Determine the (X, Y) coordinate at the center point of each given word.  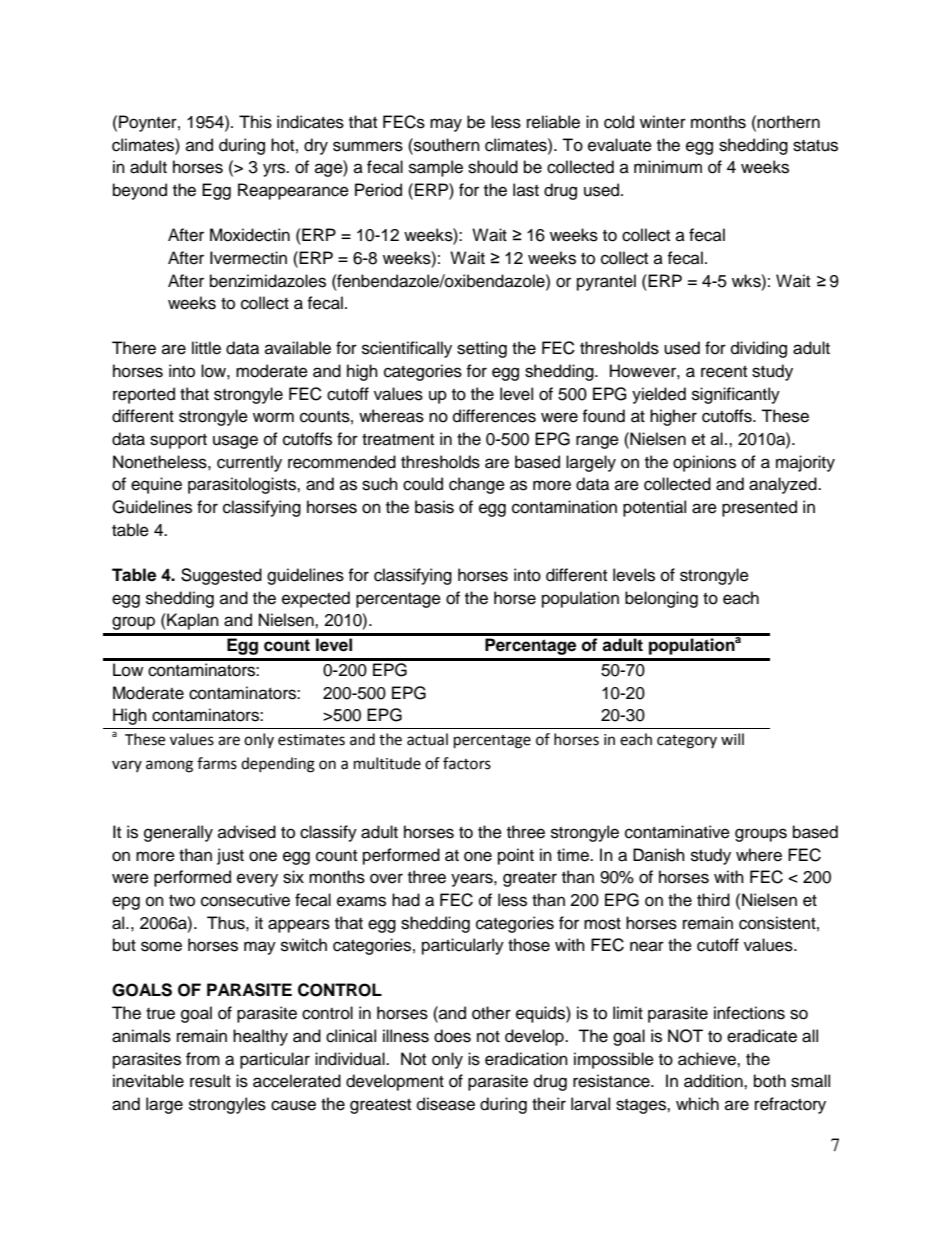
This (255, 122)
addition (714, 1081)
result (210, 1081)
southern (446, 145)
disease (446, 1104)
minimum (668, 167)
